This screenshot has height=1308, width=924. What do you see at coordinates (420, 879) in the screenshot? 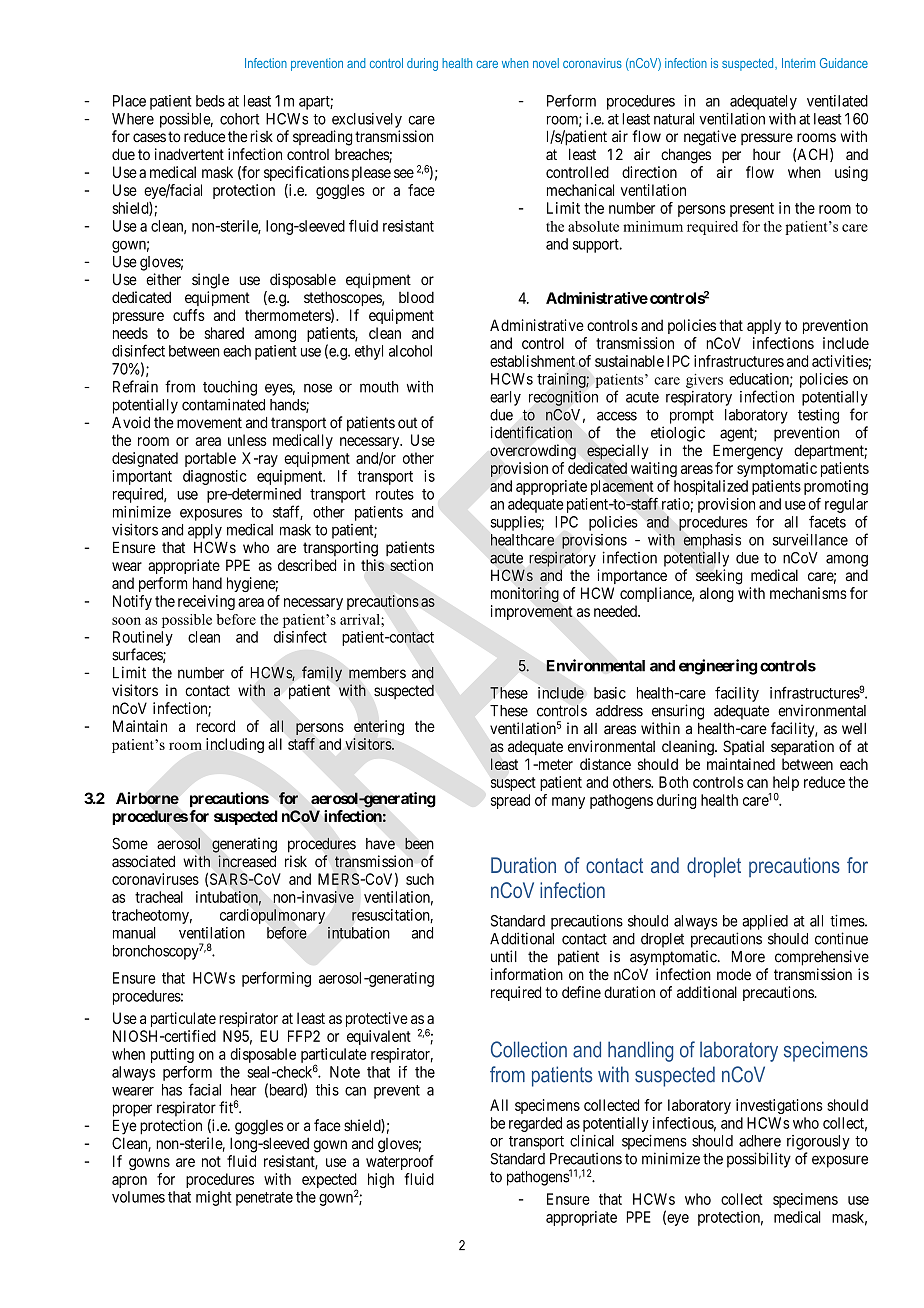
I see `such` at bounding box center [420, 879].
